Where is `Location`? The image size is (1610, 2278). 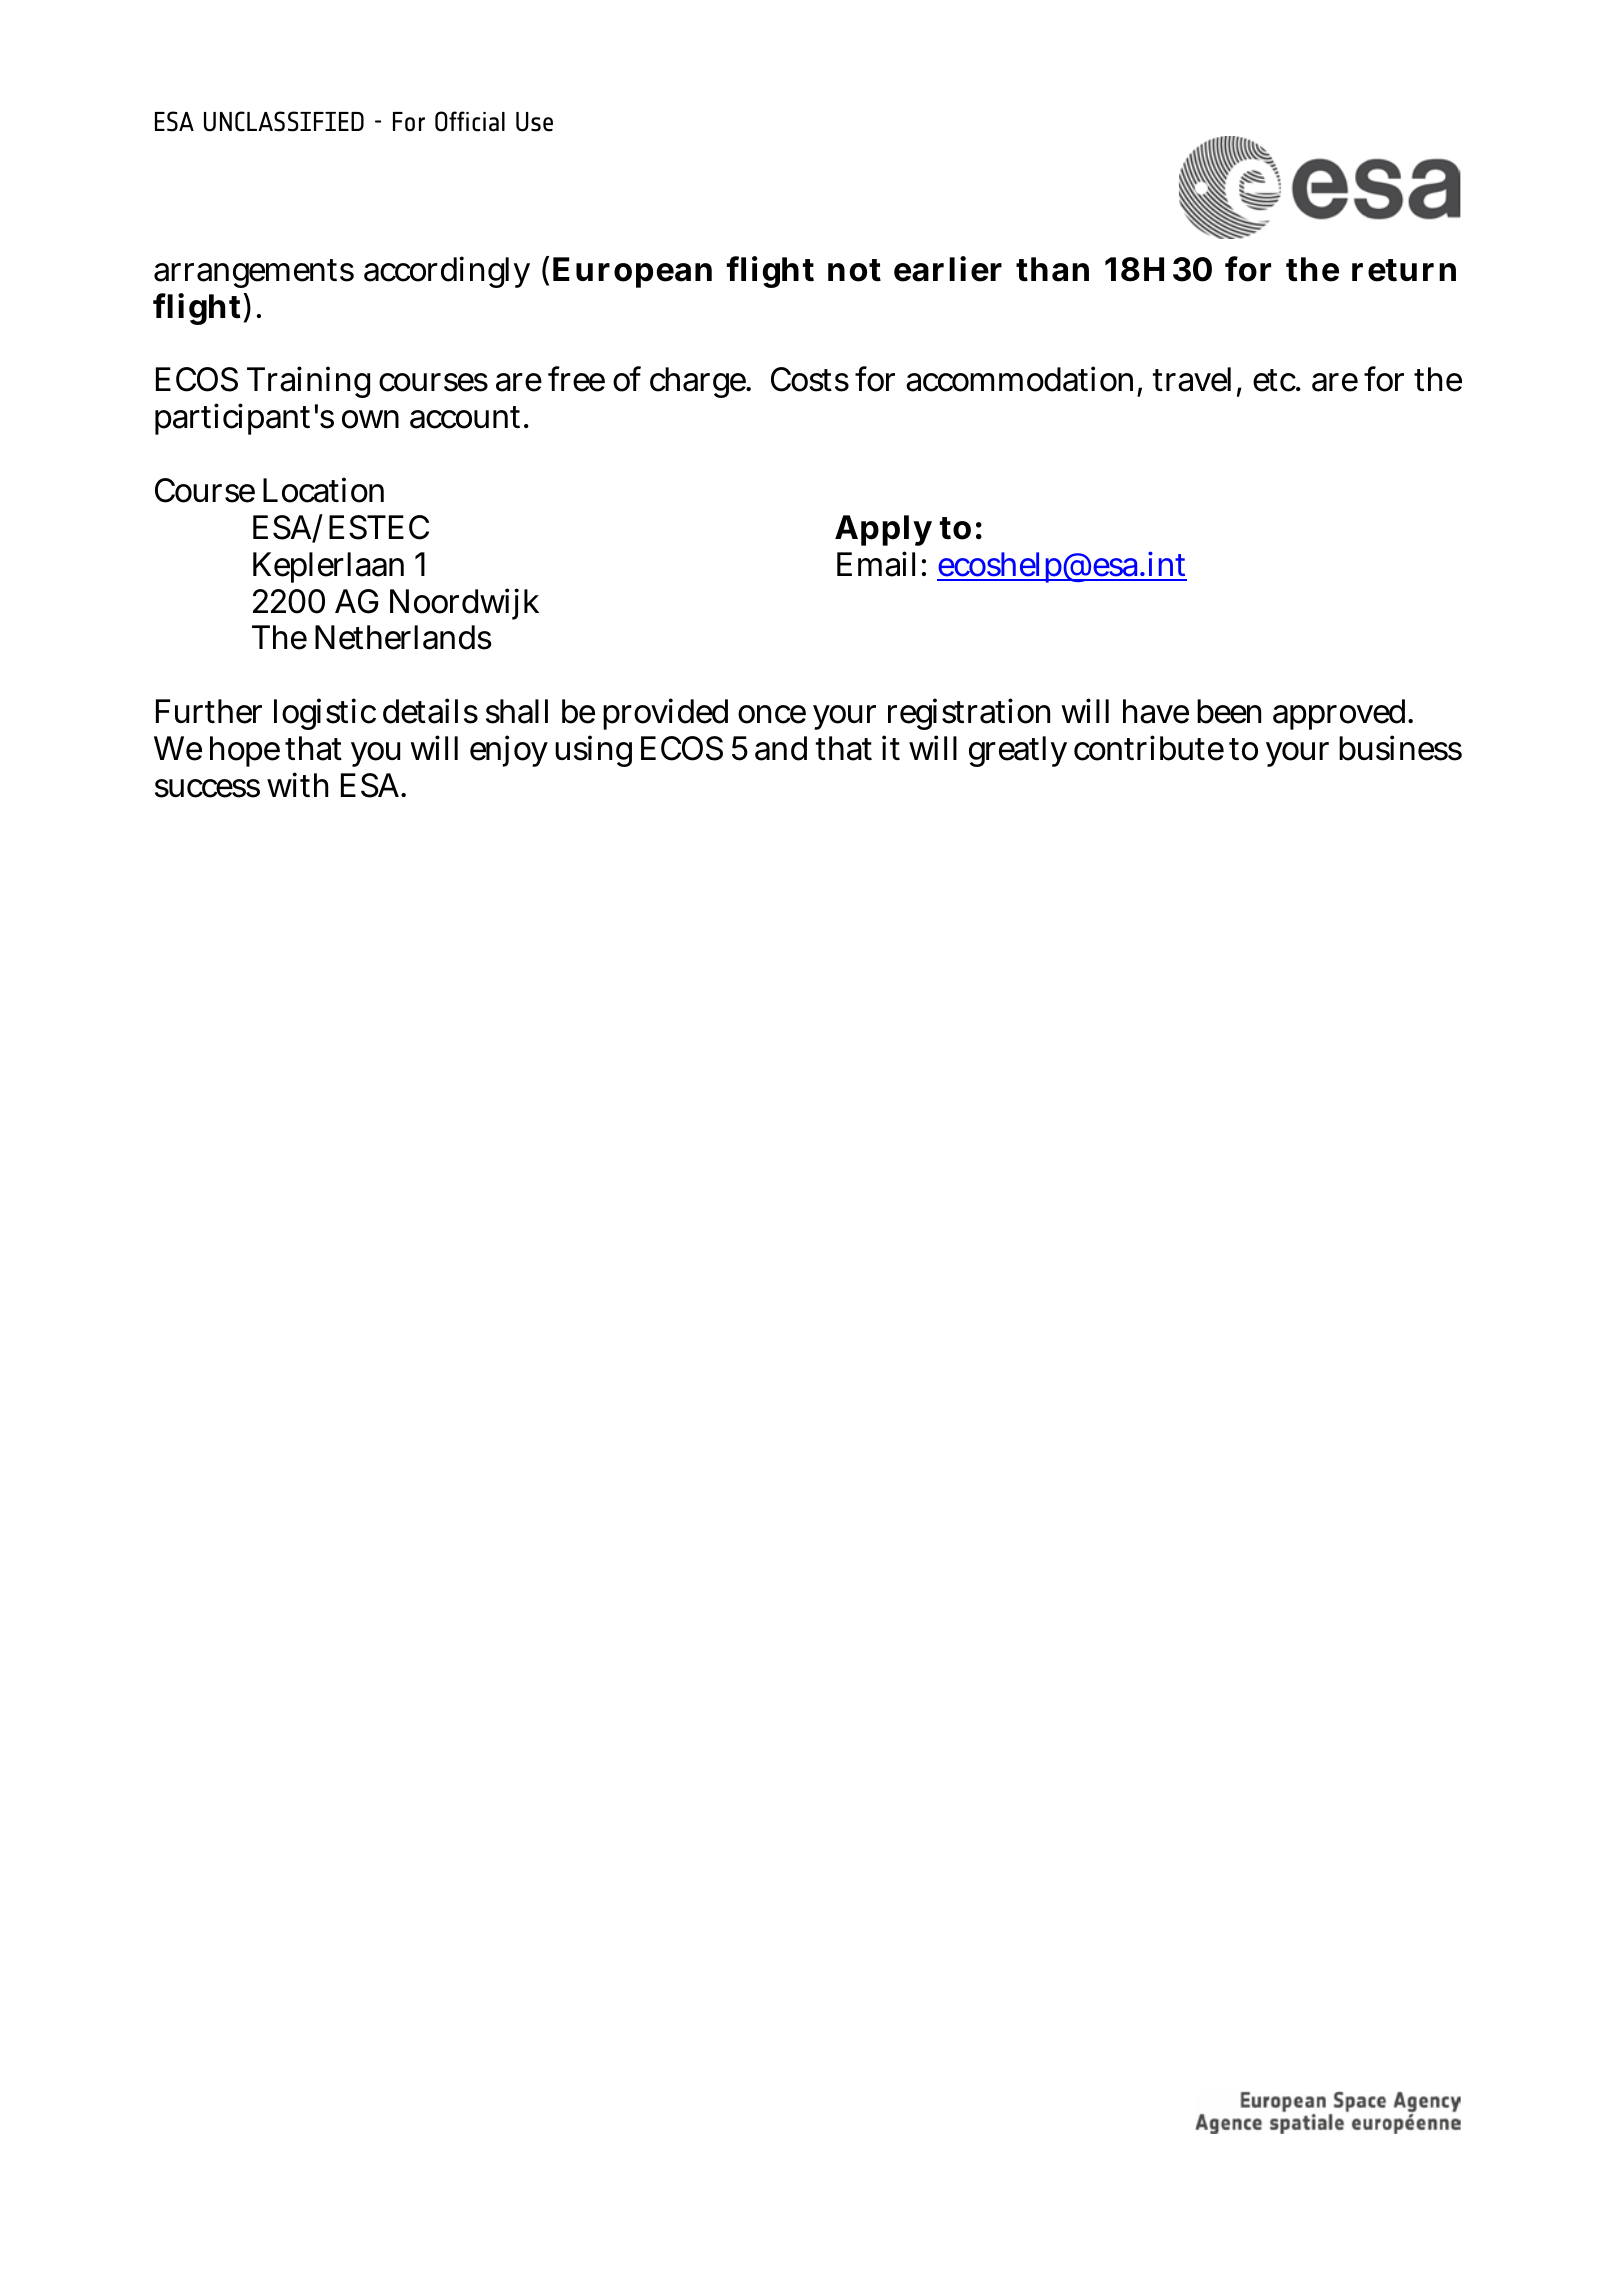
Location is located at coordinates (323, 490).
